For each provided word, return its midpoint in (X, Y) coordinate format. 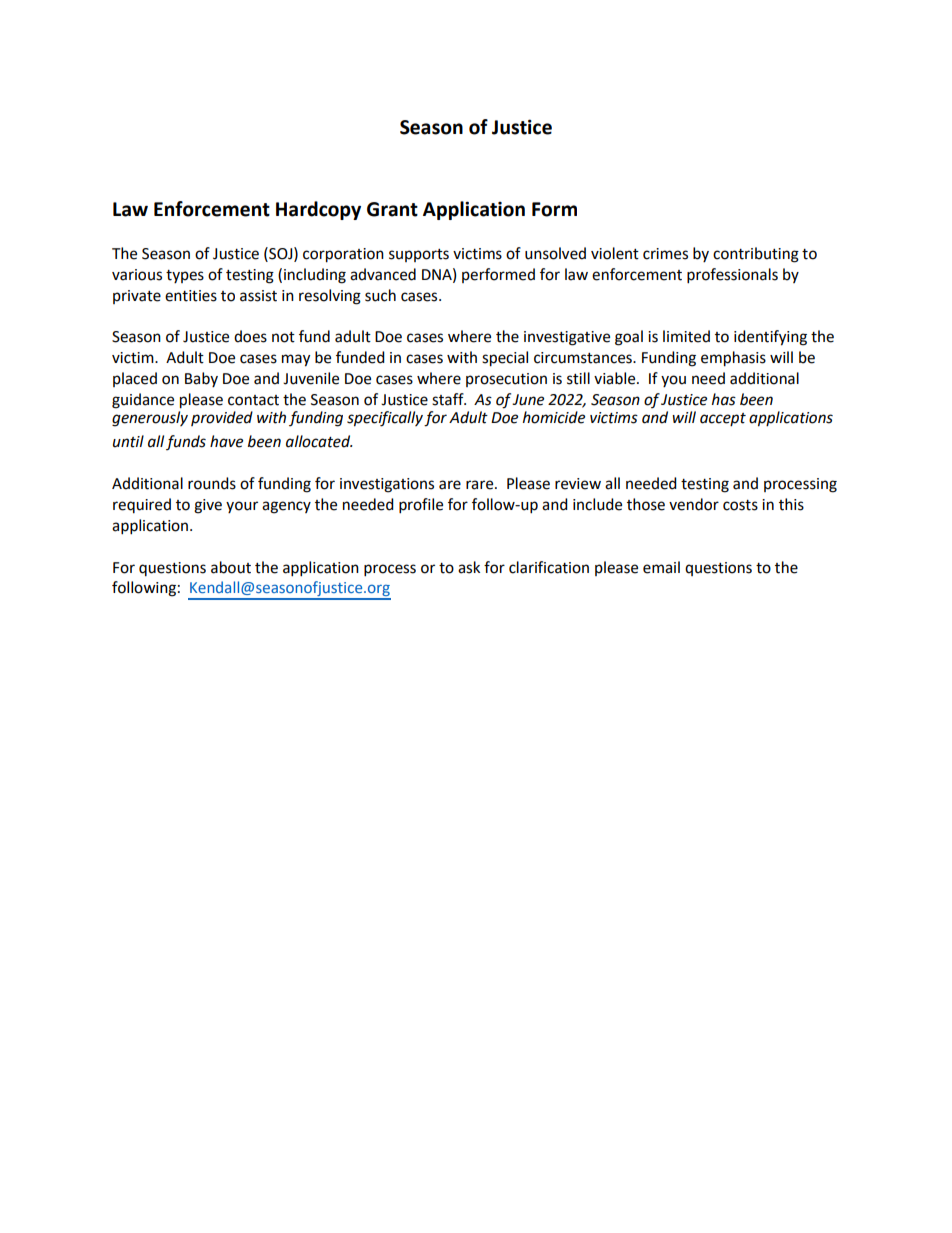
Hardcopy (318, 210)
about (231, 567)
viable (616, 378)
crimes (665, 254)
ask (469, 567)
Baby (201, 379)
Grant (392, 209)
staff (449, 399)
